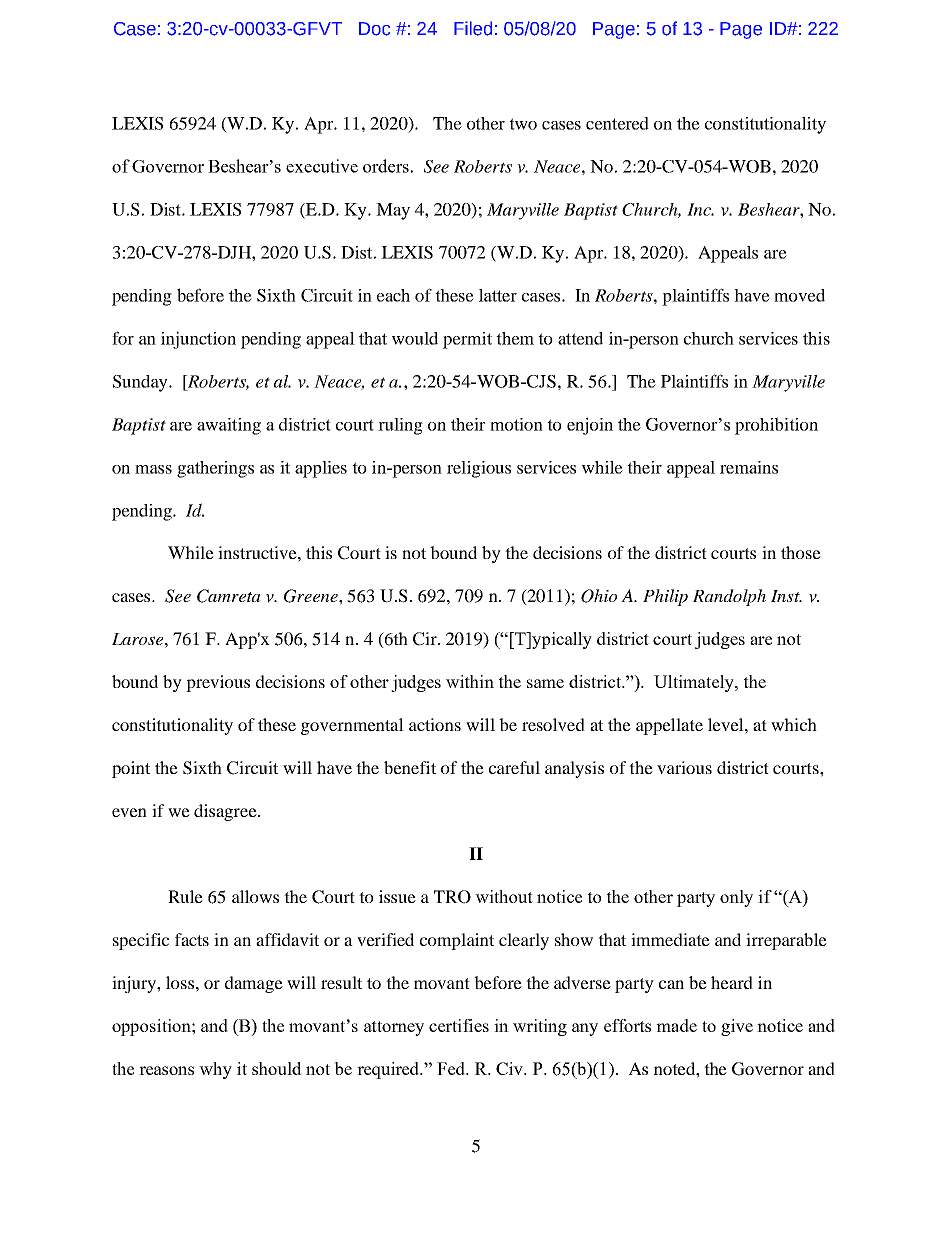 Image resolution: width=952 pixels, height=1233 pixels. I want to click on Randolph, so click(729, 597).
